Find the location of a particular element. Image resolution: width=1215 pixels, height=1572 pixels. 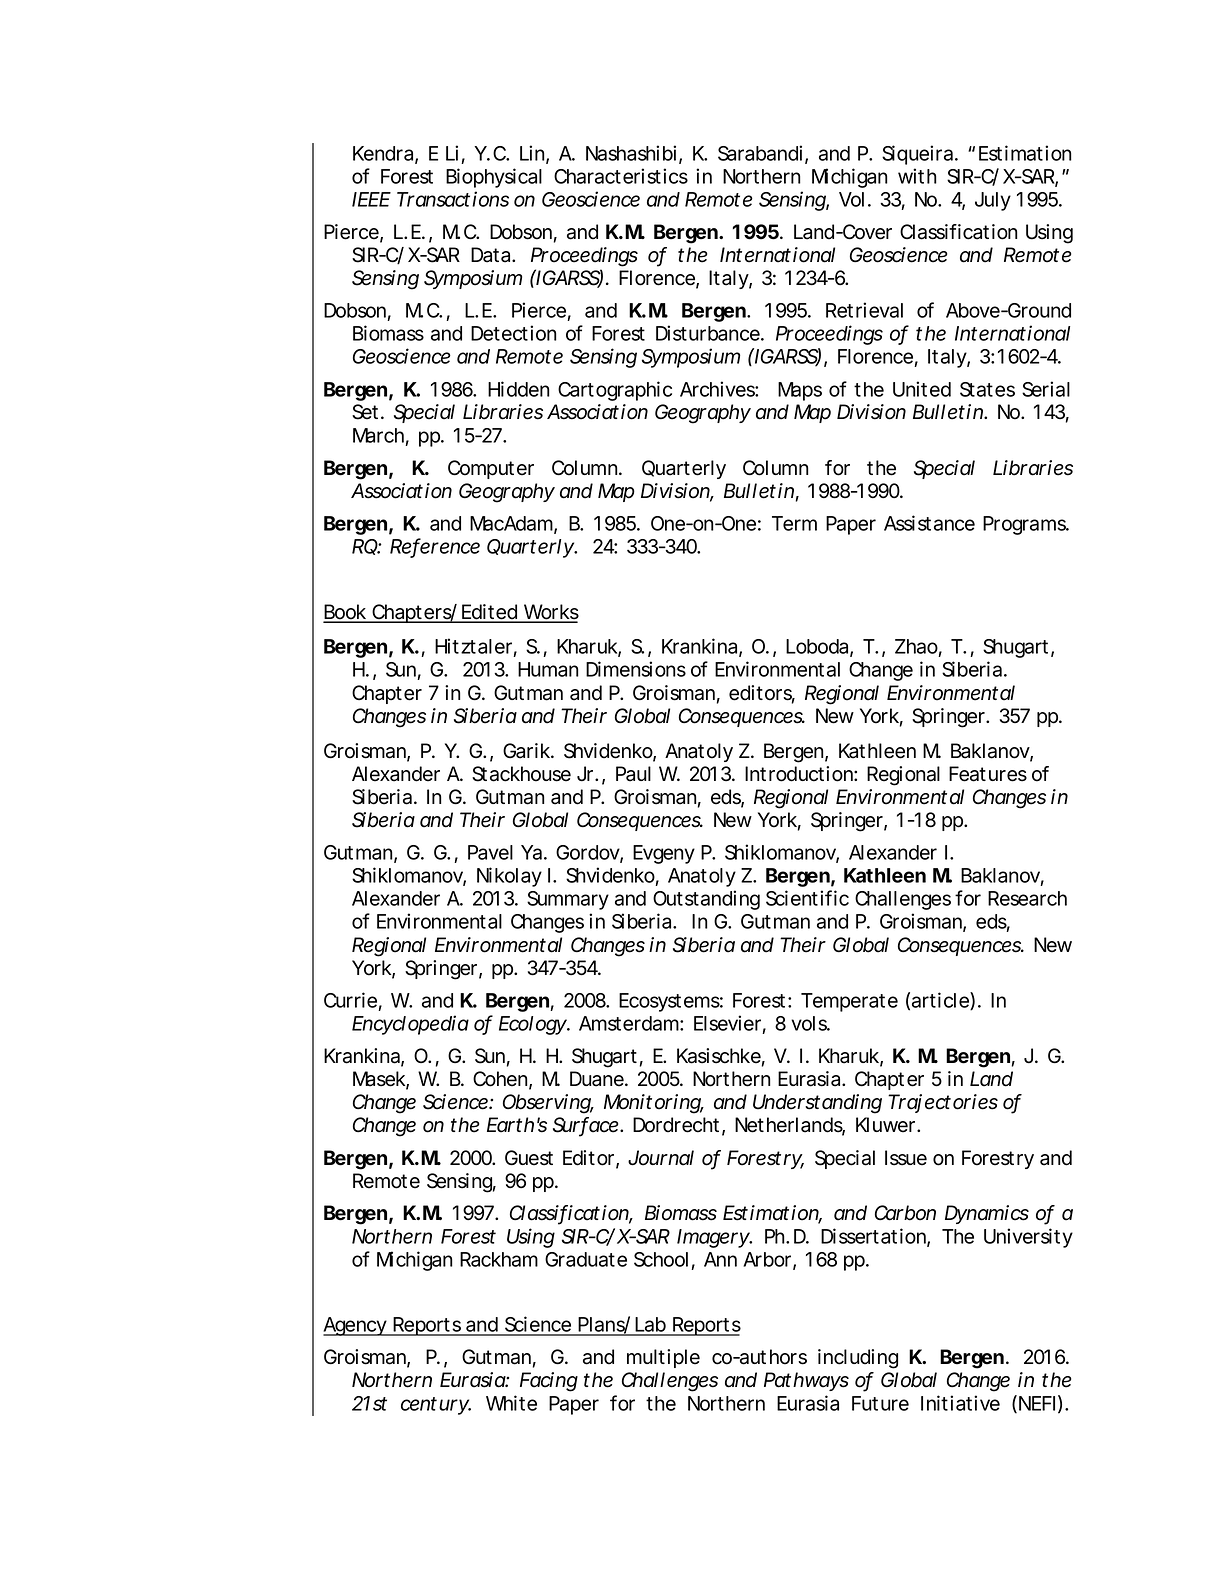

Trajectories is located at coordinates (943, 1103).
